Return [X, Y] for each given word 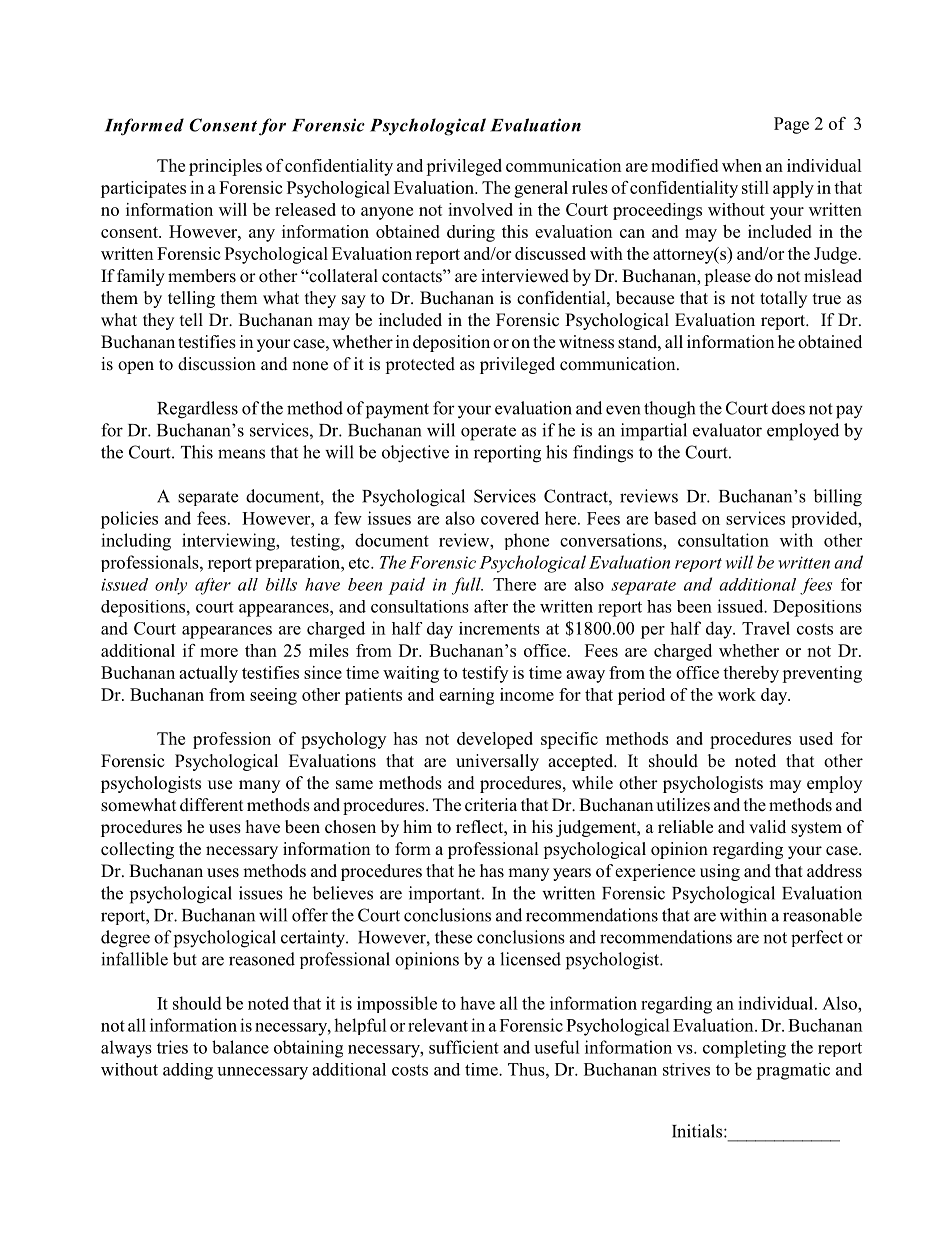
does [788, 408]
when [742, 165]
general [541, 189]
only [171, 586]
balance [240, 1047]
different [211, 805]
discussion [217, 364]
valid [767, 826]
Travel [766, 628]
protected [420, 365]
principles [225, 167]
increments [499, 628]
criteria [491, 805]
